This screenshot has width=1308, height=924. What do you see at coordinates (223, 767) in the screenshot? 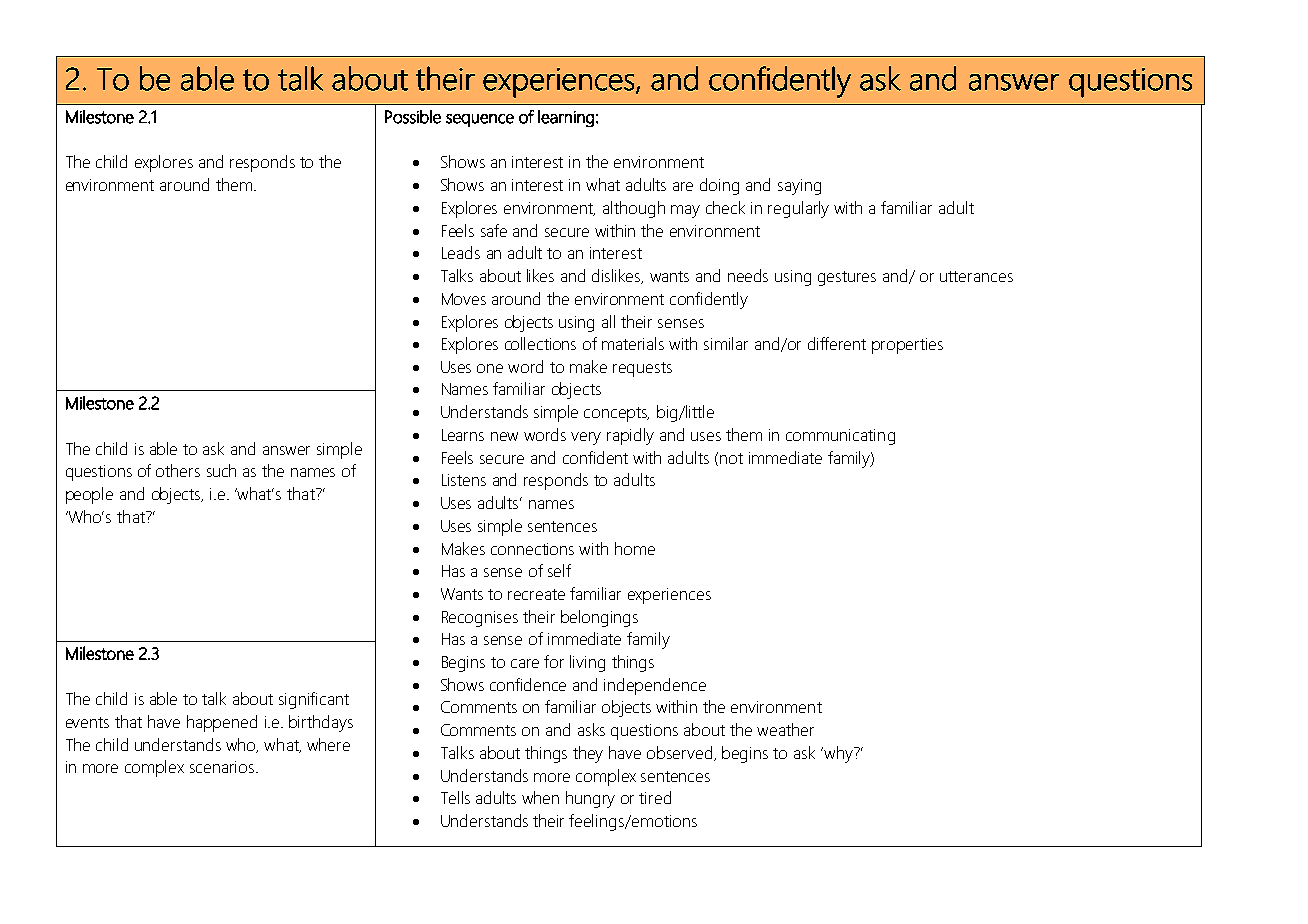
I see `scenarios` at bounding box center [223, 767].
